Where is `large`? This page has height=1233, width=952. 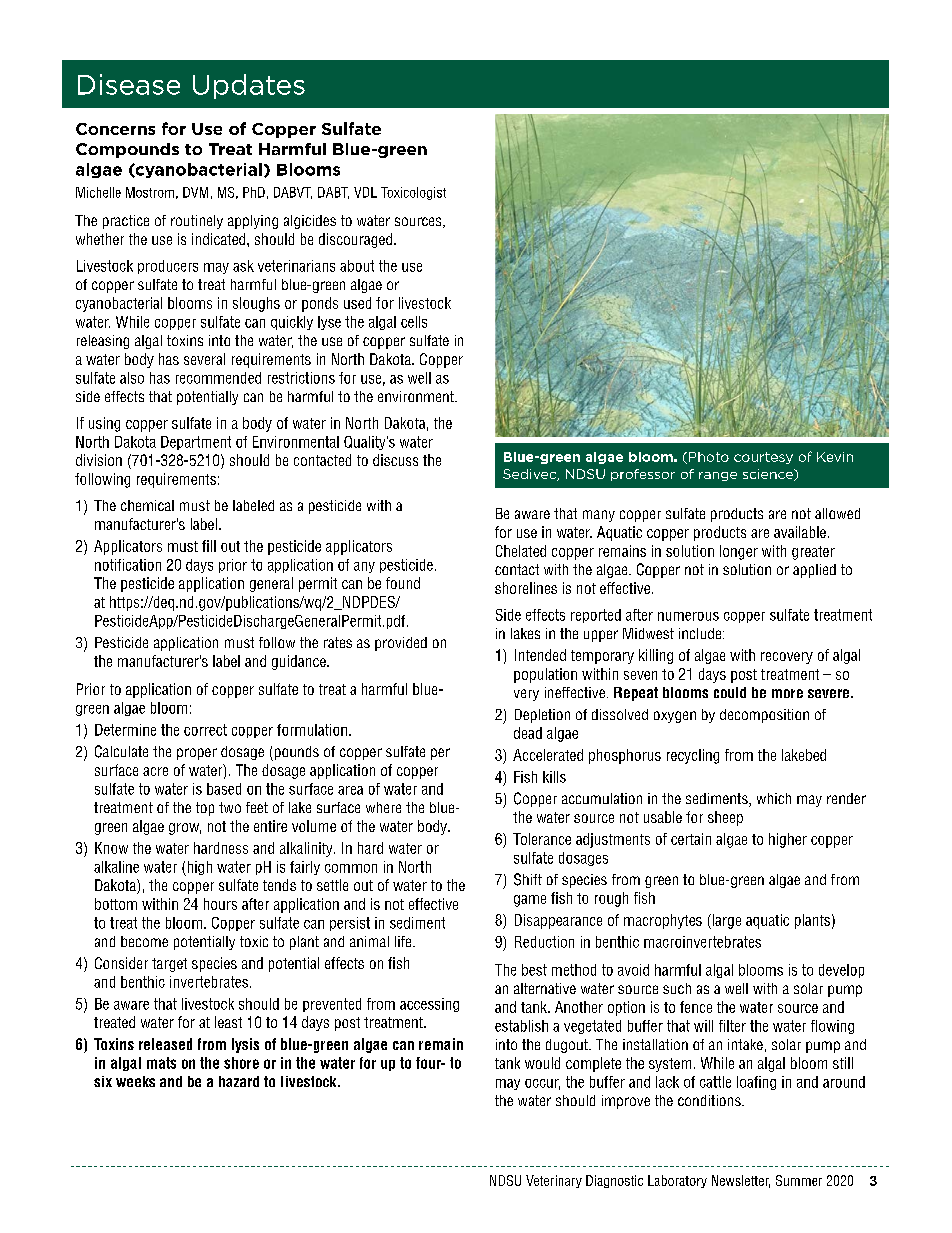
large is located at coordinates (725, 921).
